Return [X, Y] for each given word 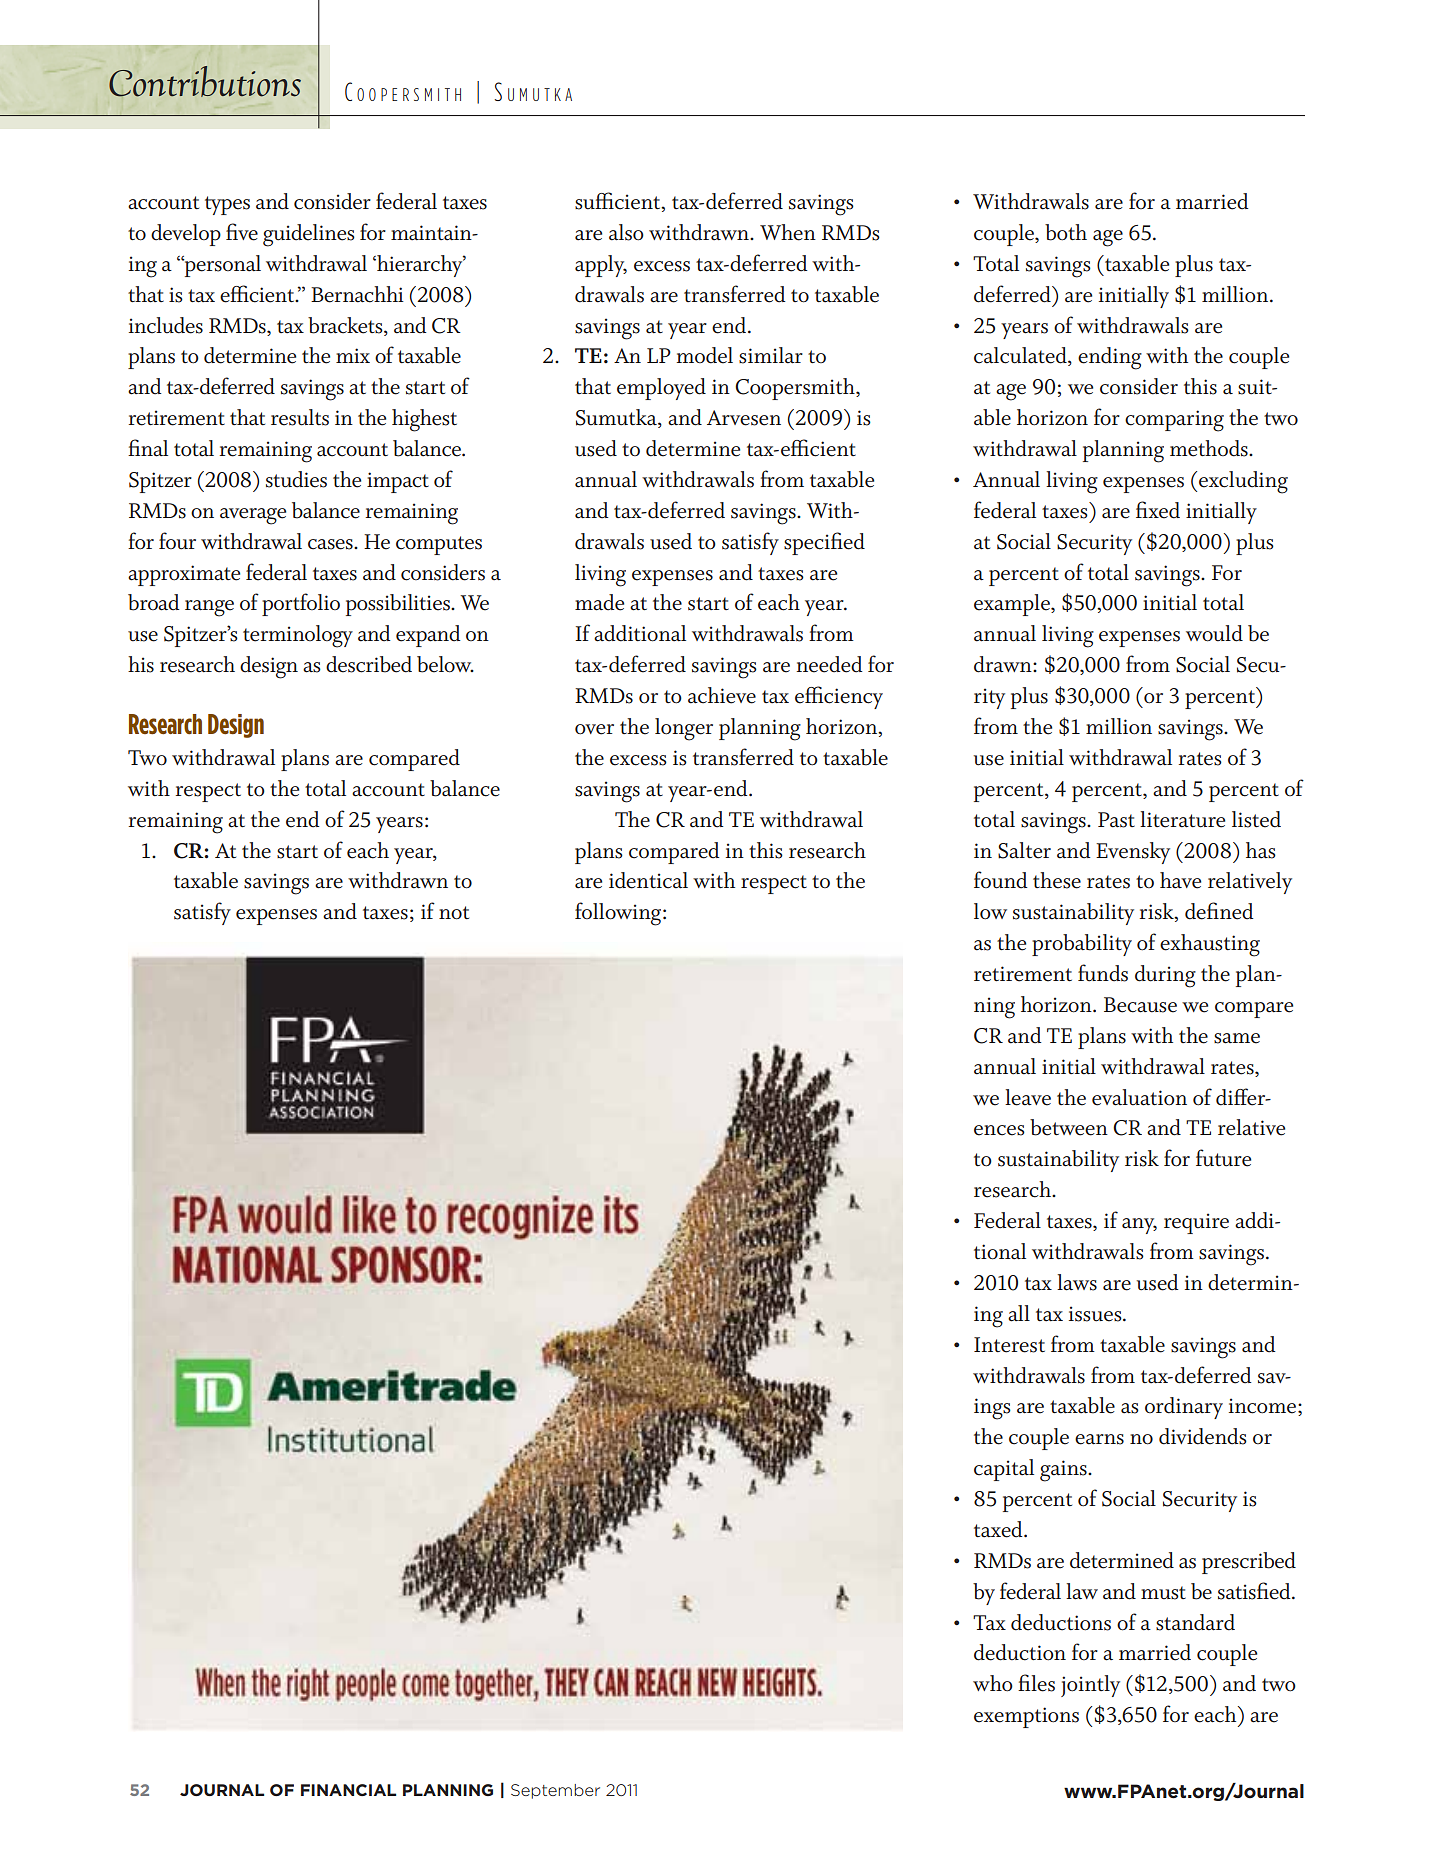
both [1066, 232]
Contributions [205, 81]
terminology [298, 636]
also [626, 232]
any [1139, 1226]
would [1214, 633]
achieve [722, 695]
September [555, 1791]
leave [1028, 1097]
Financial [348, 1790]
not [454, 913]
